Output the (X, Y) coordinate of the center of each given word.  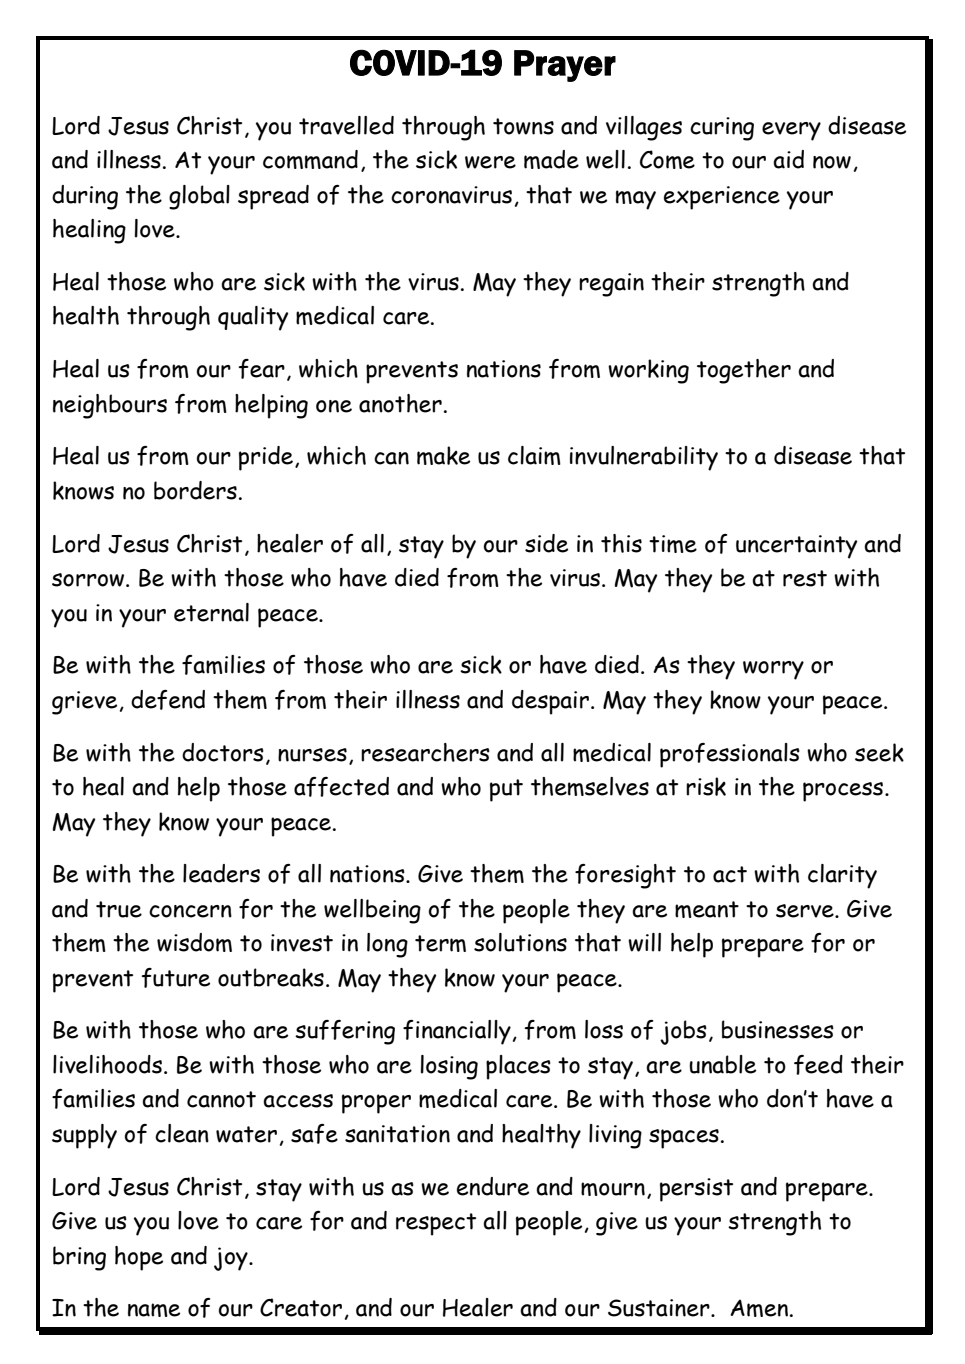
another (400, 403)
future (175, 978)
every (791, 131)
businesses (778, 1029)
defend (168, 700)
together (744, 371)
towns (523, 126)
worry (773, 670)
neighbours (110, 406)
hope (139, 1258)
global (199, 197)
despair (552, 702)
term (440, 943)
